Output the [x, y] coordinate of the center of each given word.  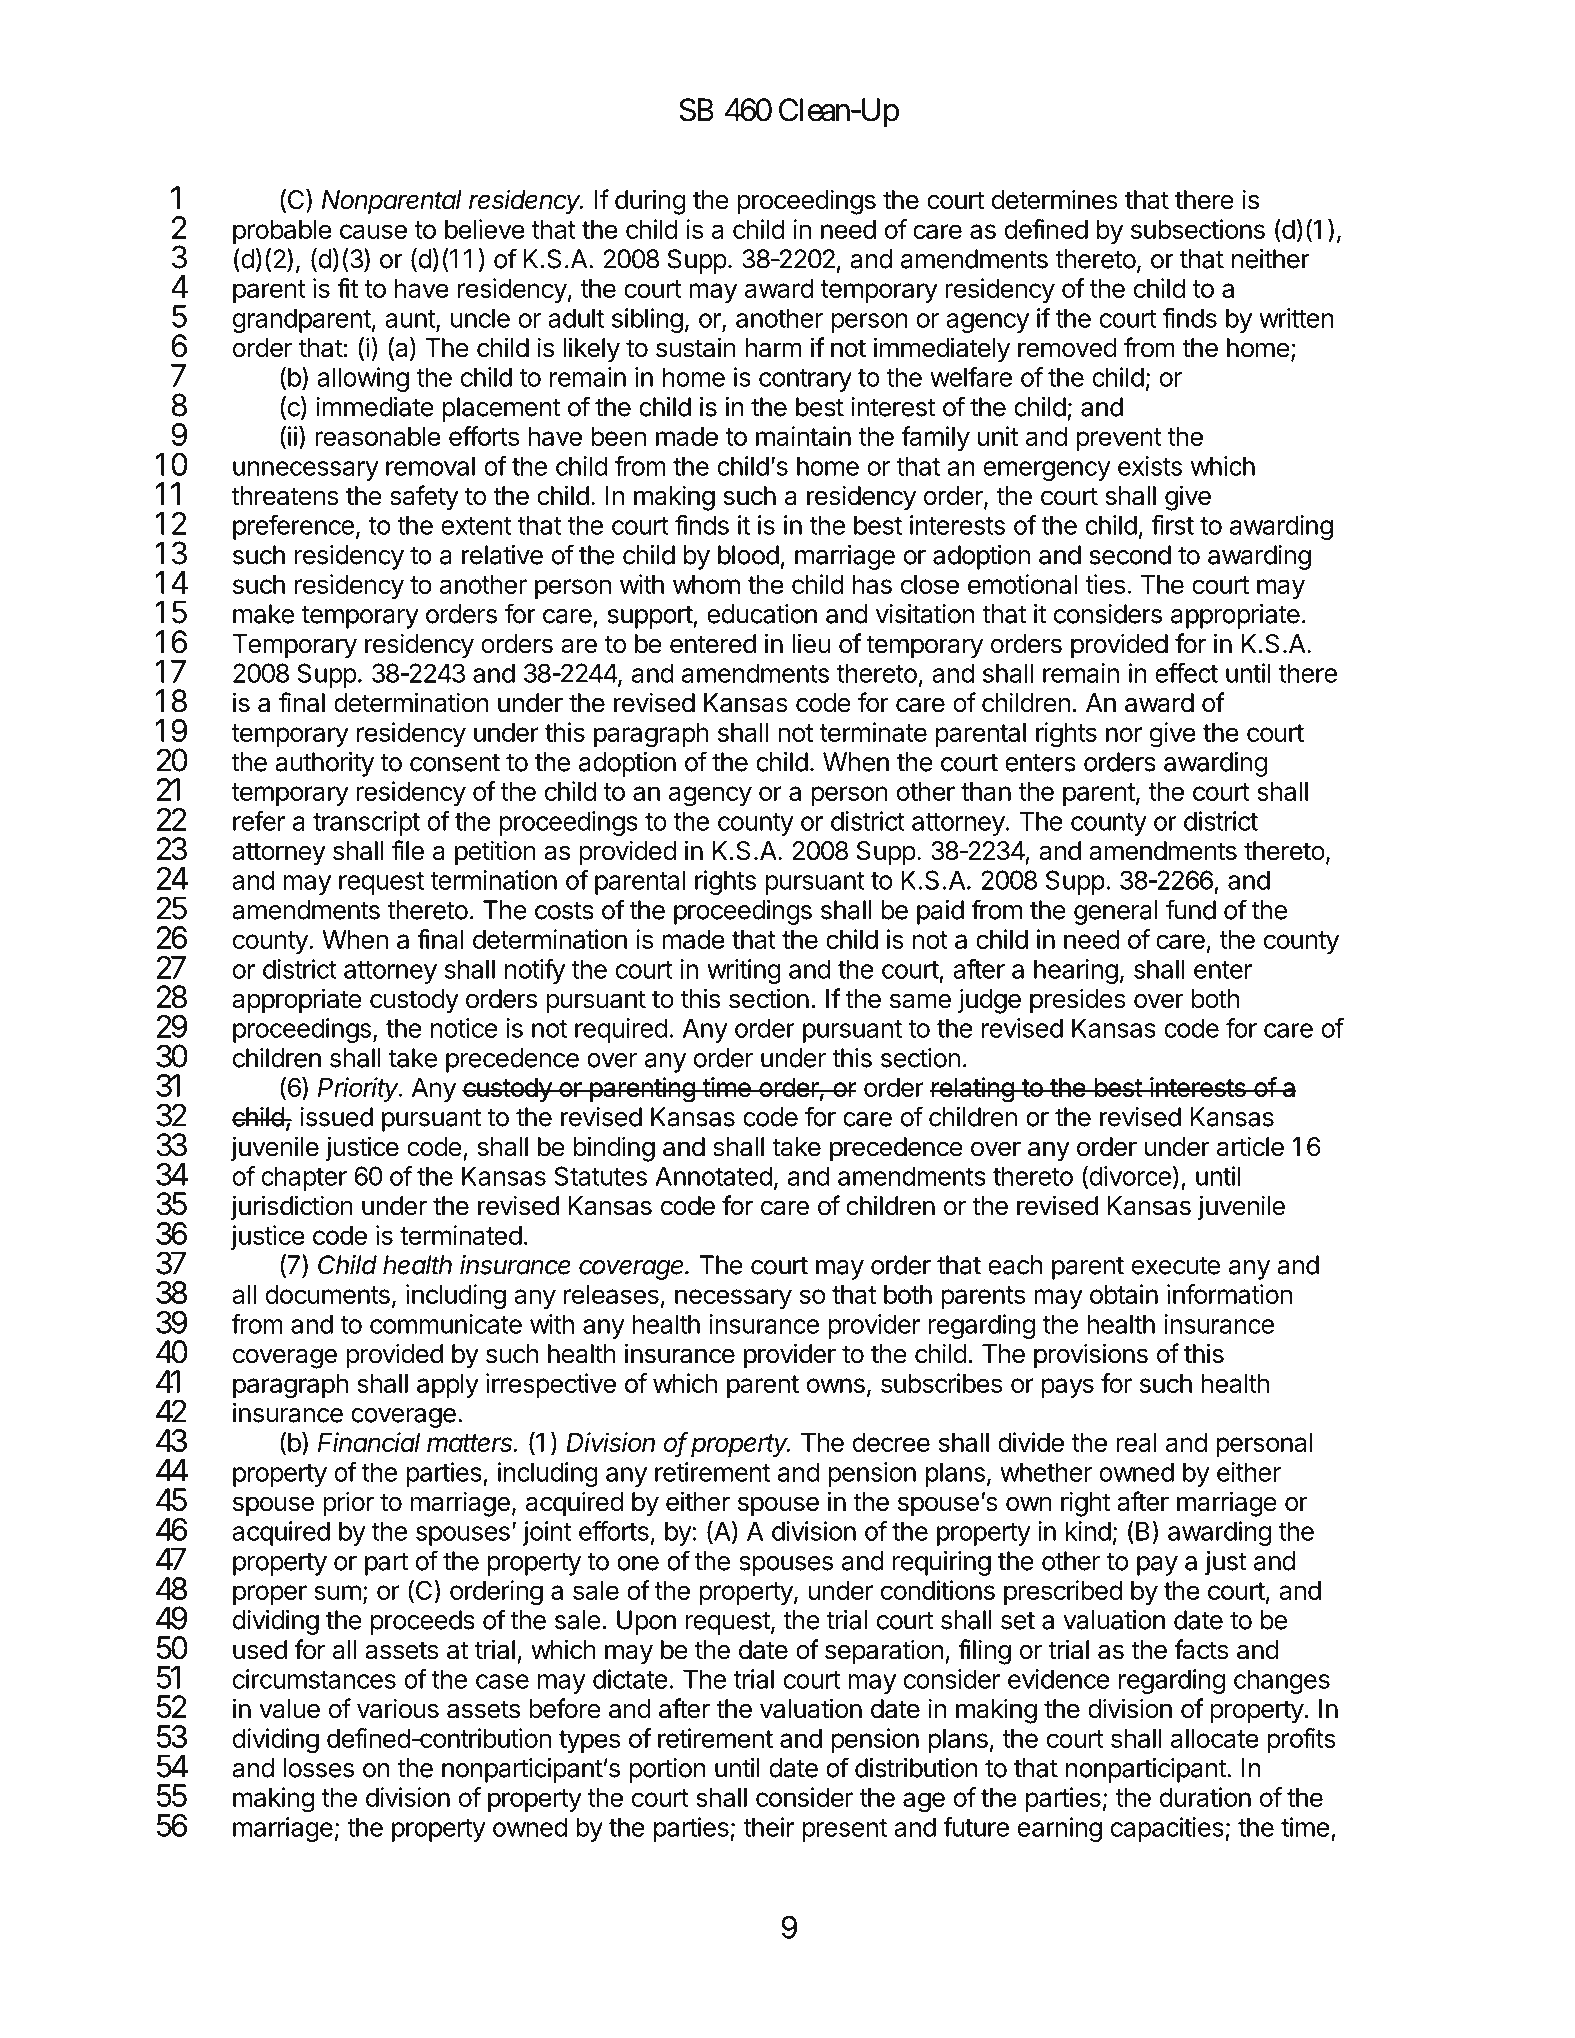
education [762, 614]
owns [836, 1385]
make [263, 614]
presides [1078, 1001]
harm [773, 348]
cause [373, 231]
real [1136, 1442]
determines [1055, 199]
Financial [369, 1442]
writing [744, 971]
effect [1186, 673]
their [768, 1827]
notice [464, 1028]
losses [318, 1768]
